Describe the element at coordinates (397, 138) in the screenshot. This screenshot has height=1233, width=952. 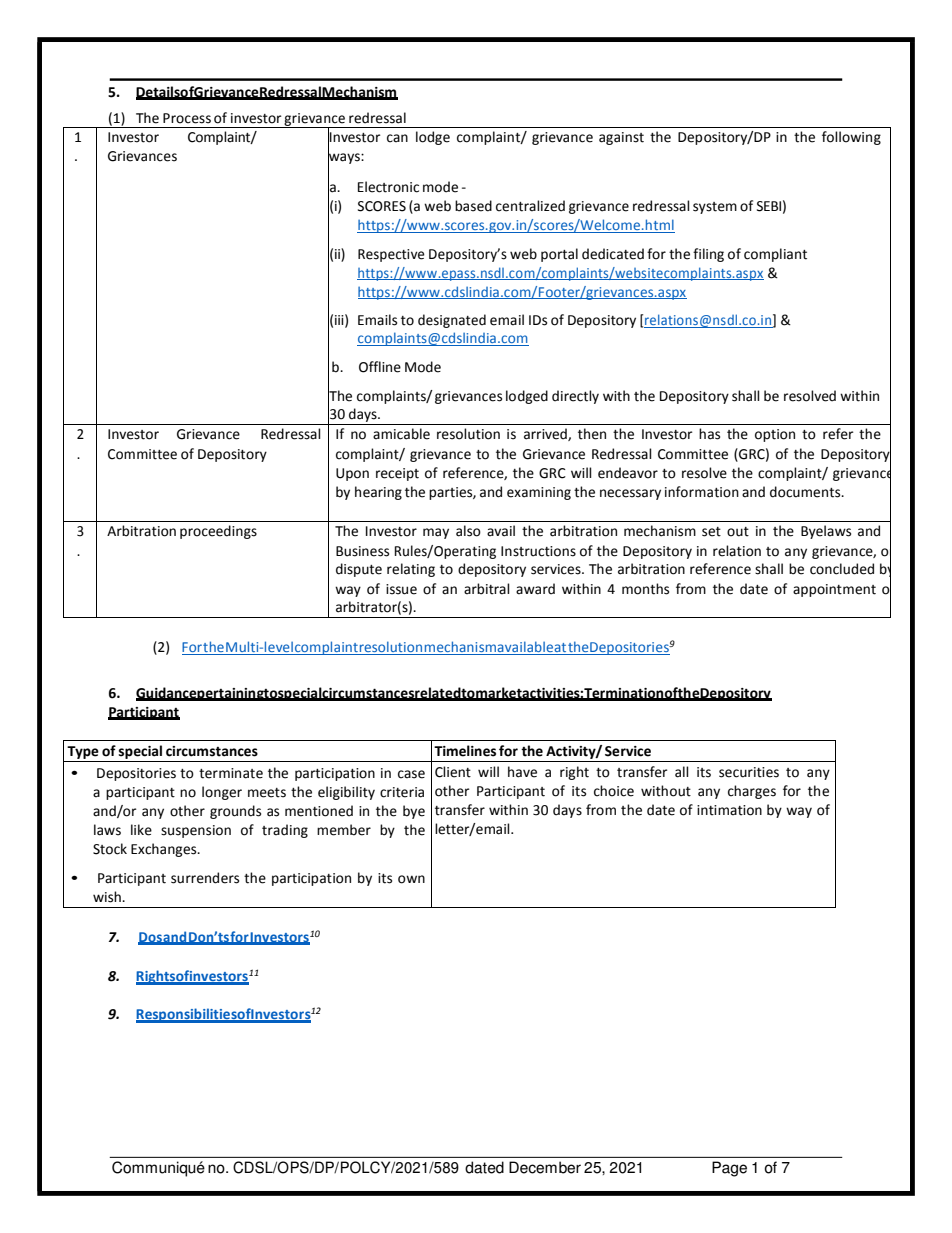
I see `can` at that location.
